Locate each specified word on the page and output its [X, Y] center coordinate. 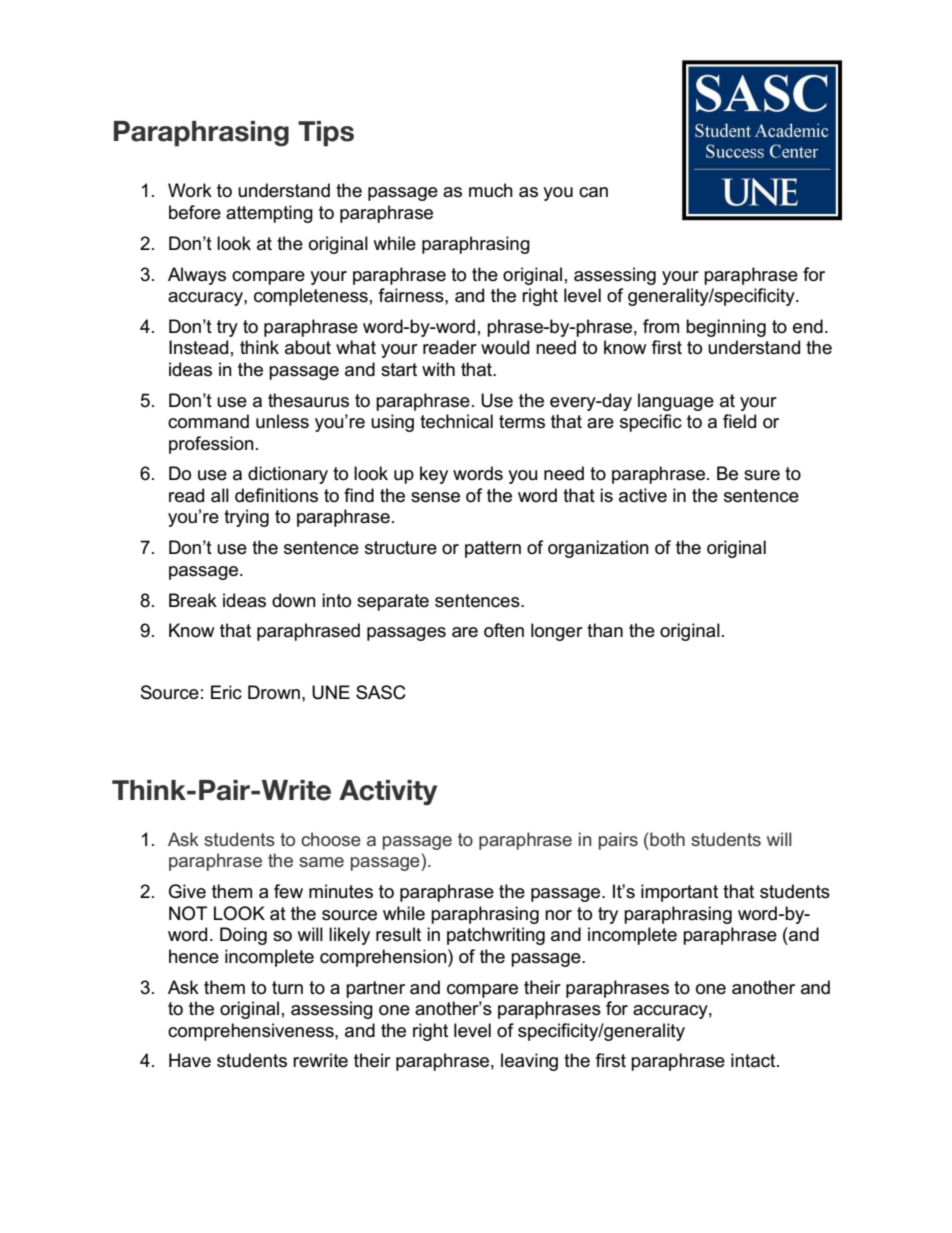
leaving [529, 1062]
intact [754, 1060]
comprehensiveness [252, 1032]
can [593, 192]
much [491, 190]
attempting [269, 214]
